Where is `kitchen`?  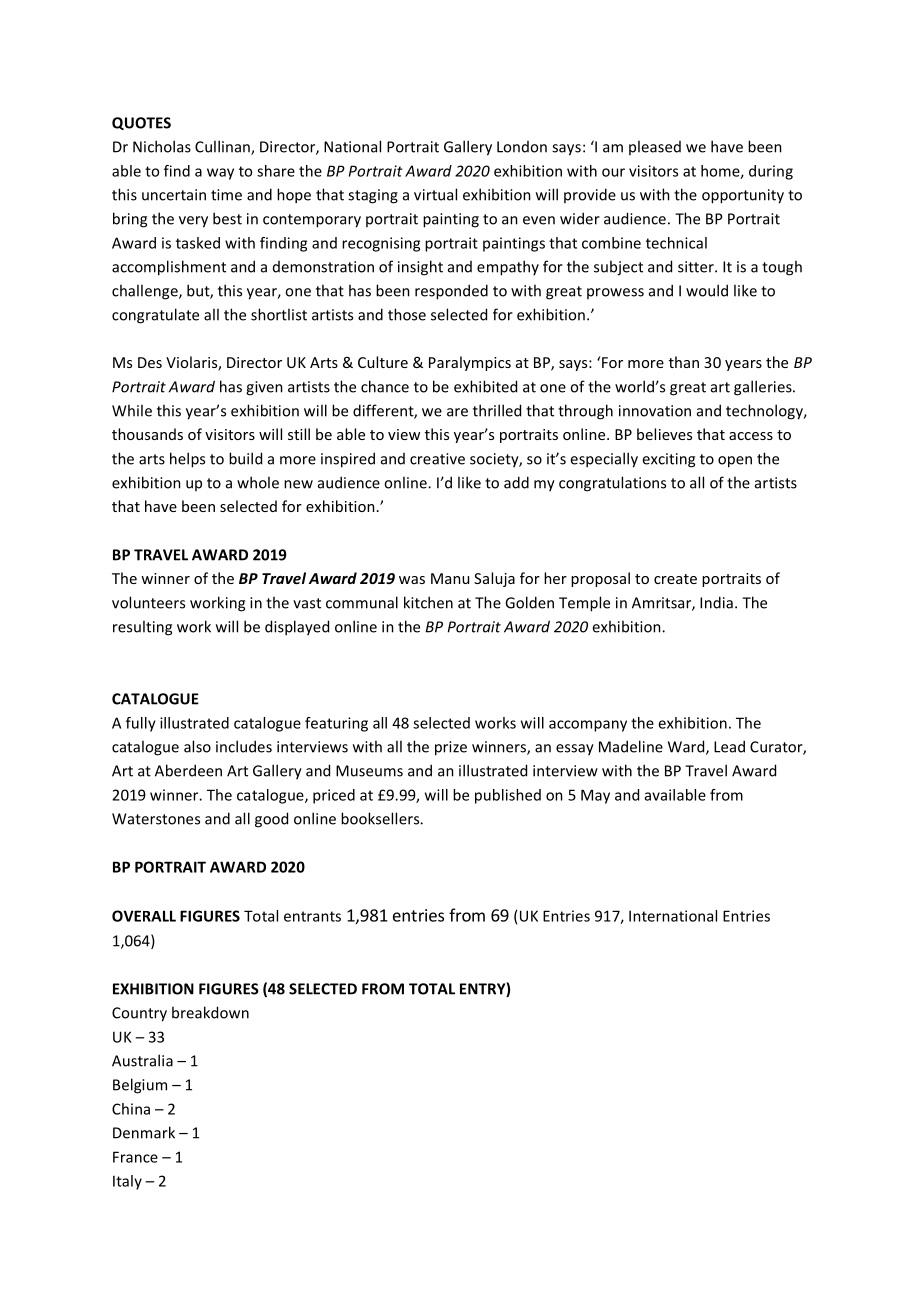
kitchen is located at coordinates (428, 602).
